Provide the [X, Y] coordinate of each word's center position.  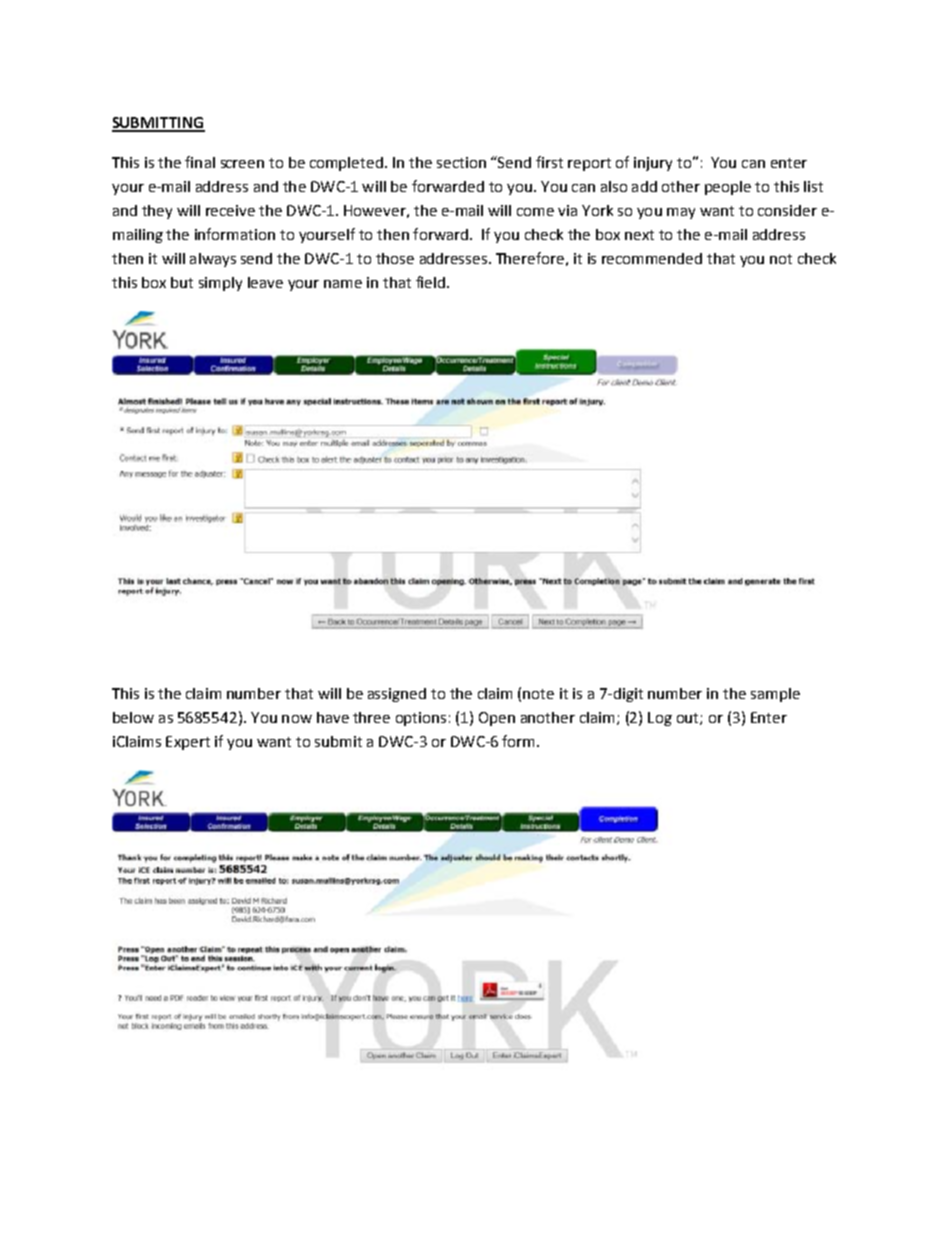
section [461, 162]
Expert [188, 743]
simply [220, 284]
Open [497, 719]
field [430, 282]
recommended [652, 258]
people [728, 188]
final [200, 162]
